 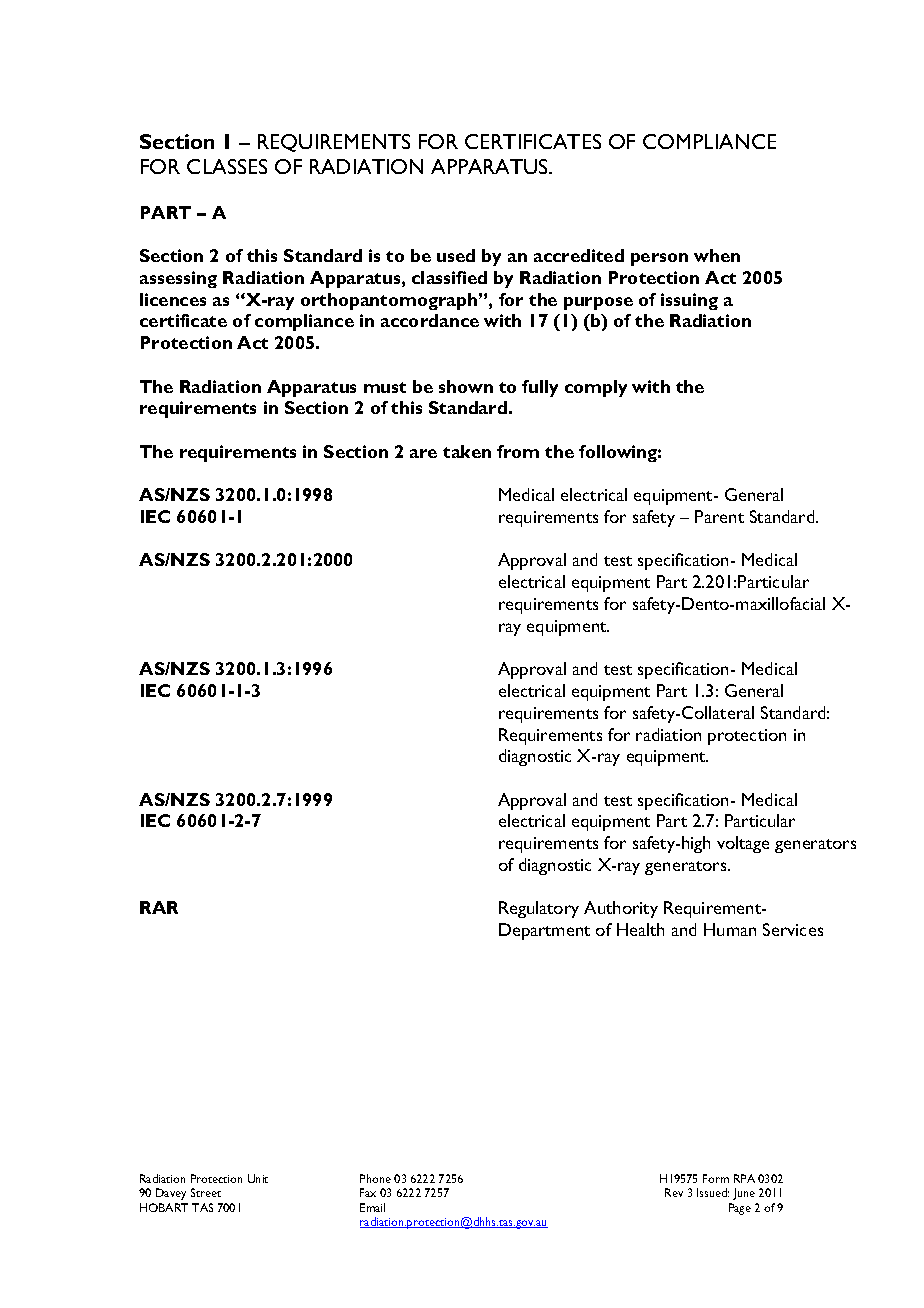 I want to click on Human, so click(x=730, y=929).
